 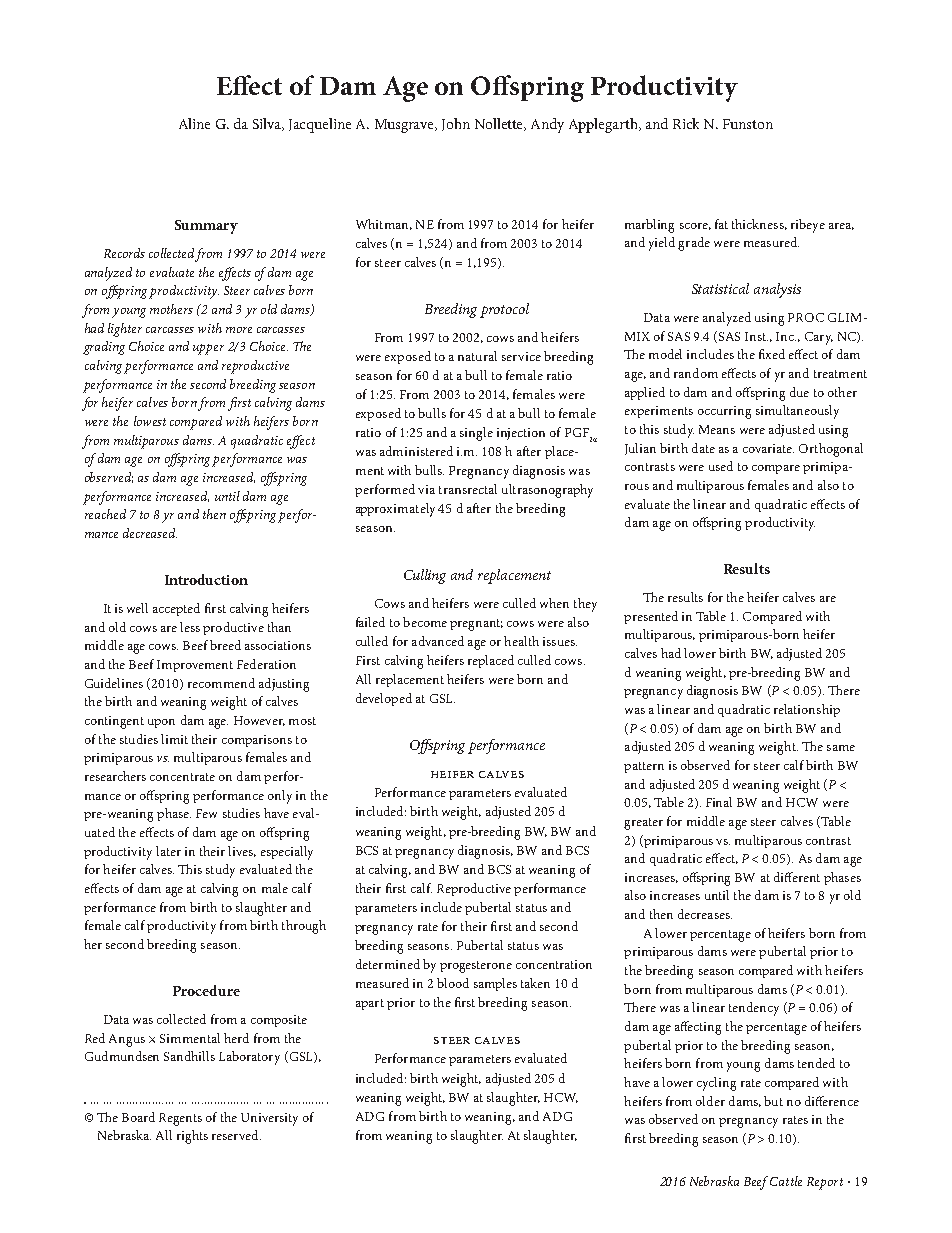 I want to click on Aline, so click(x=194, y=123).
